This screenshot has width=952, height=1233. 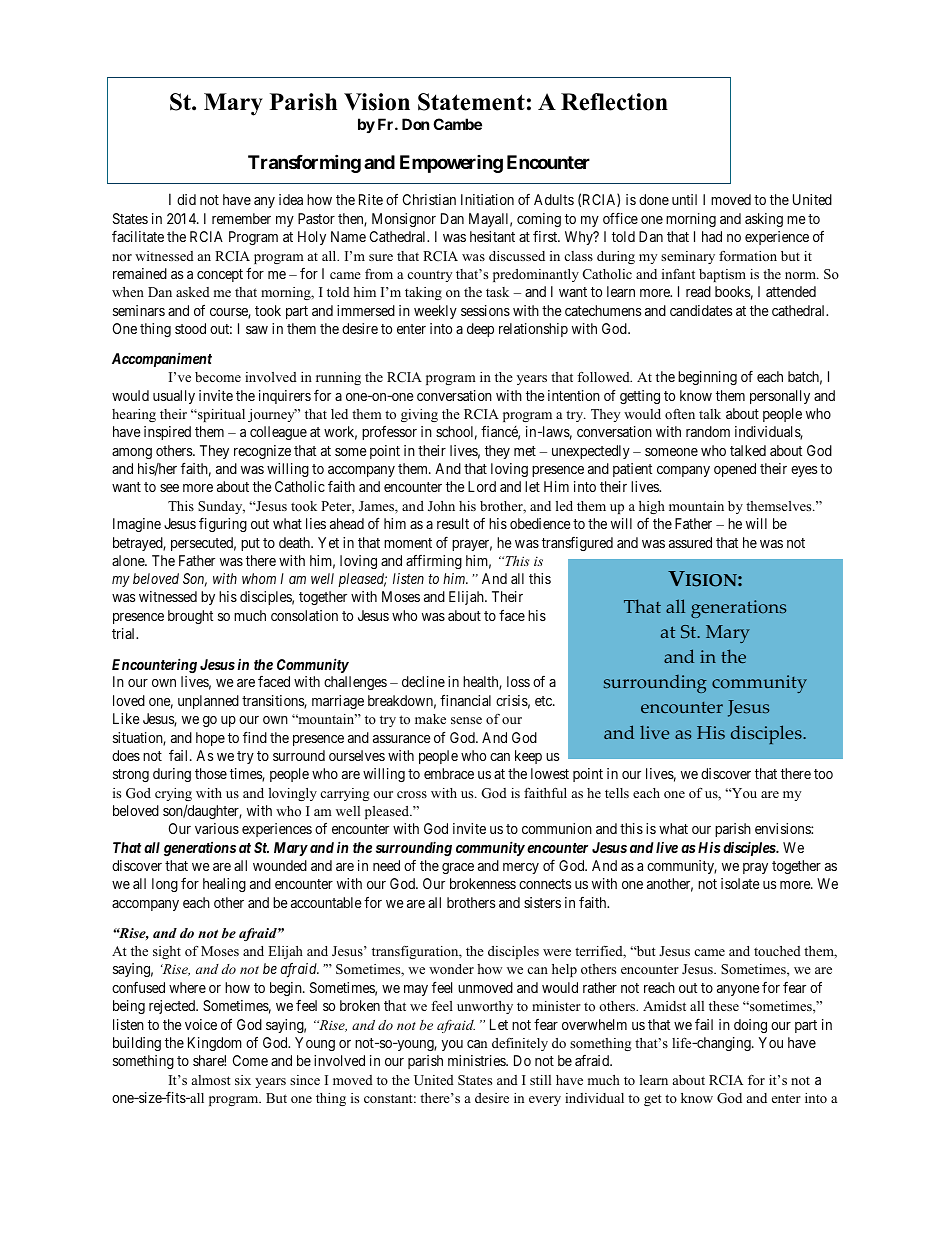 I want to click on Statement, so click(x=471, y=102).
